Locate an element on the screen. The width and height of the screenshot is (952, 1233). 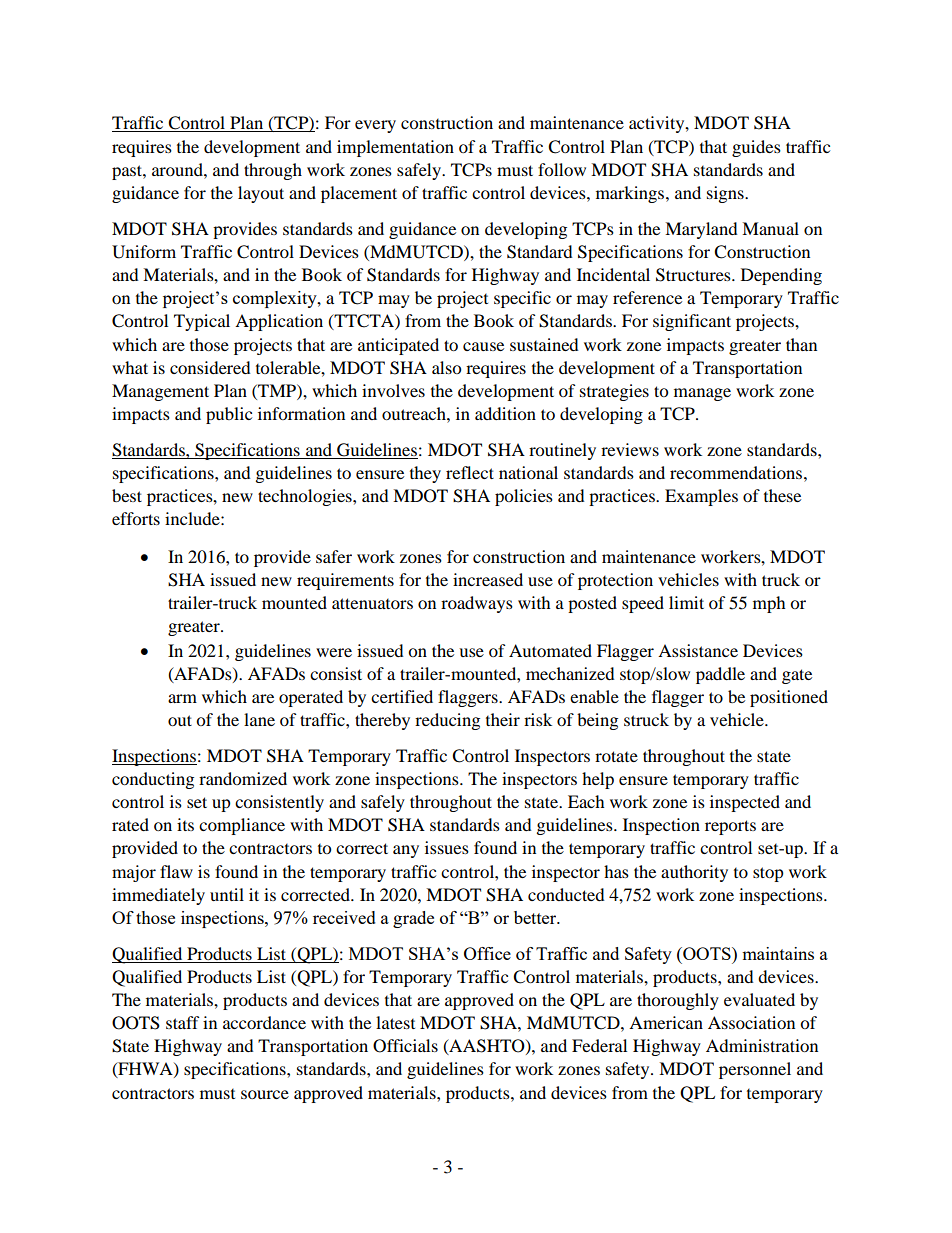
personnel is located at coordinates (755, 1070).
